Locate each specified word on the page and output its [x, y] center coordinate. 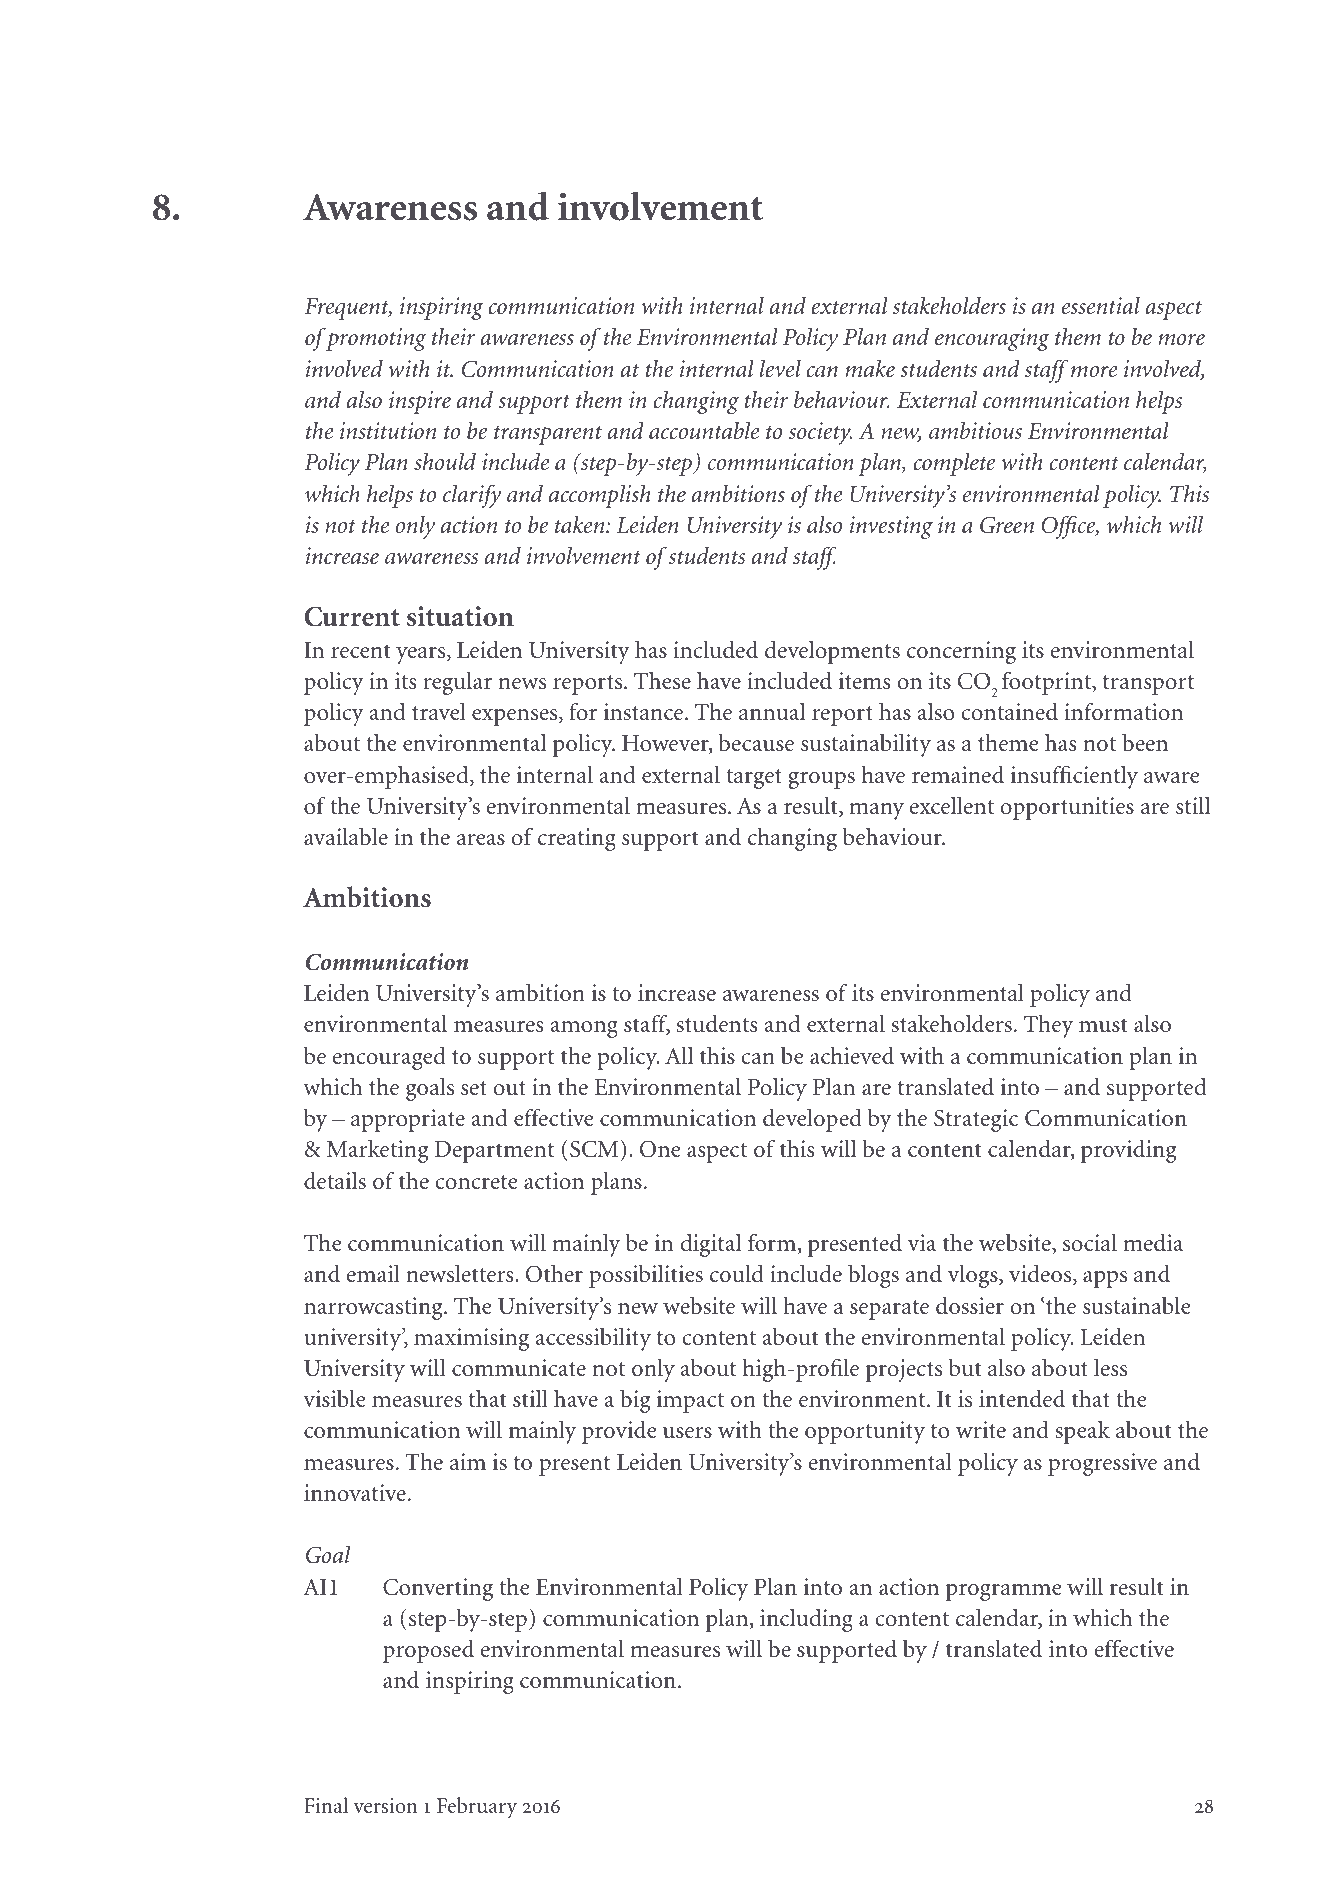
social [1090, 1242]
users [687, 1433]
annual [772, 712]
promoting [375, 339]
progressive [1102, 1464]
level [780, 368]
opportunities [1067, 808]
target [754, 779]
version [385, 1806]
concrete [476, 1182]
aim [468, 1461]
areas [481, 840]
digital [711, 1245]
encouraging [992, 339]
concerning [961, 652]
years [422, 655]
